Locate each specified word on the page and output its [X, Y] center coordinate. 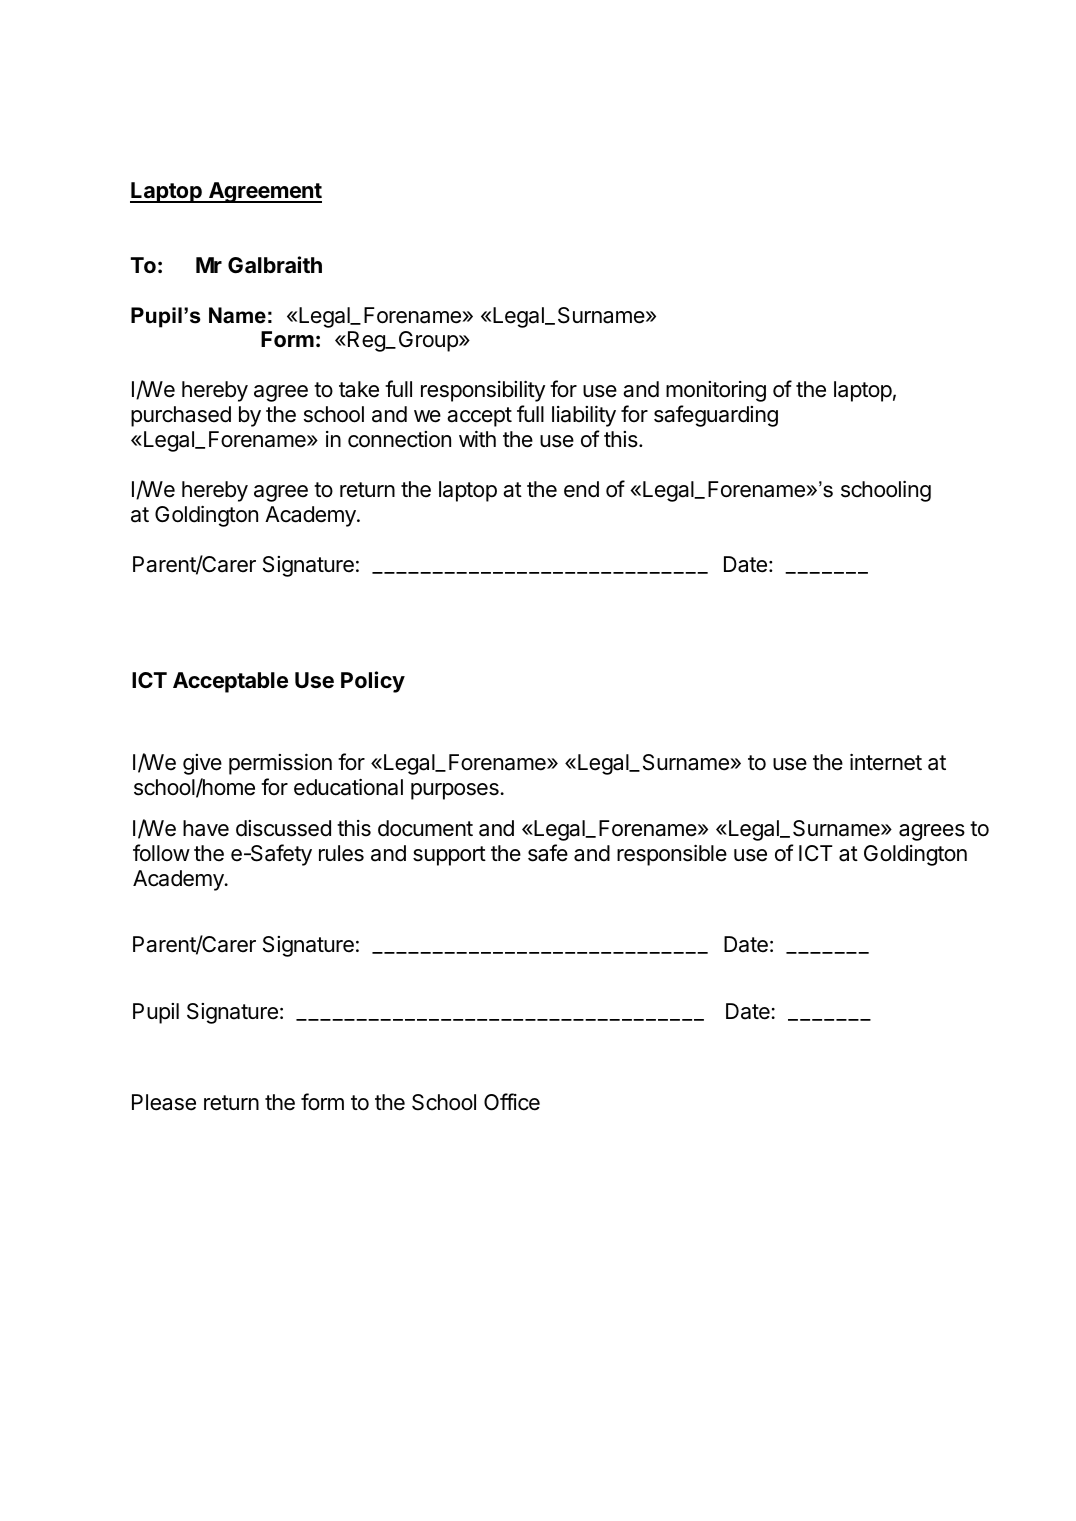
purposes [456, 791]
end [581, 489]
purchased [181, 416]
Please [164, 1102]
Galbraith [275, 265]
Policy [373, 682]
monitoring [716, 391]
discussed [283, 828]
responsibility [483, 391]
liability [584, 416]
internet [886, 762]
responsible [672, 855]
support [449, 856]
